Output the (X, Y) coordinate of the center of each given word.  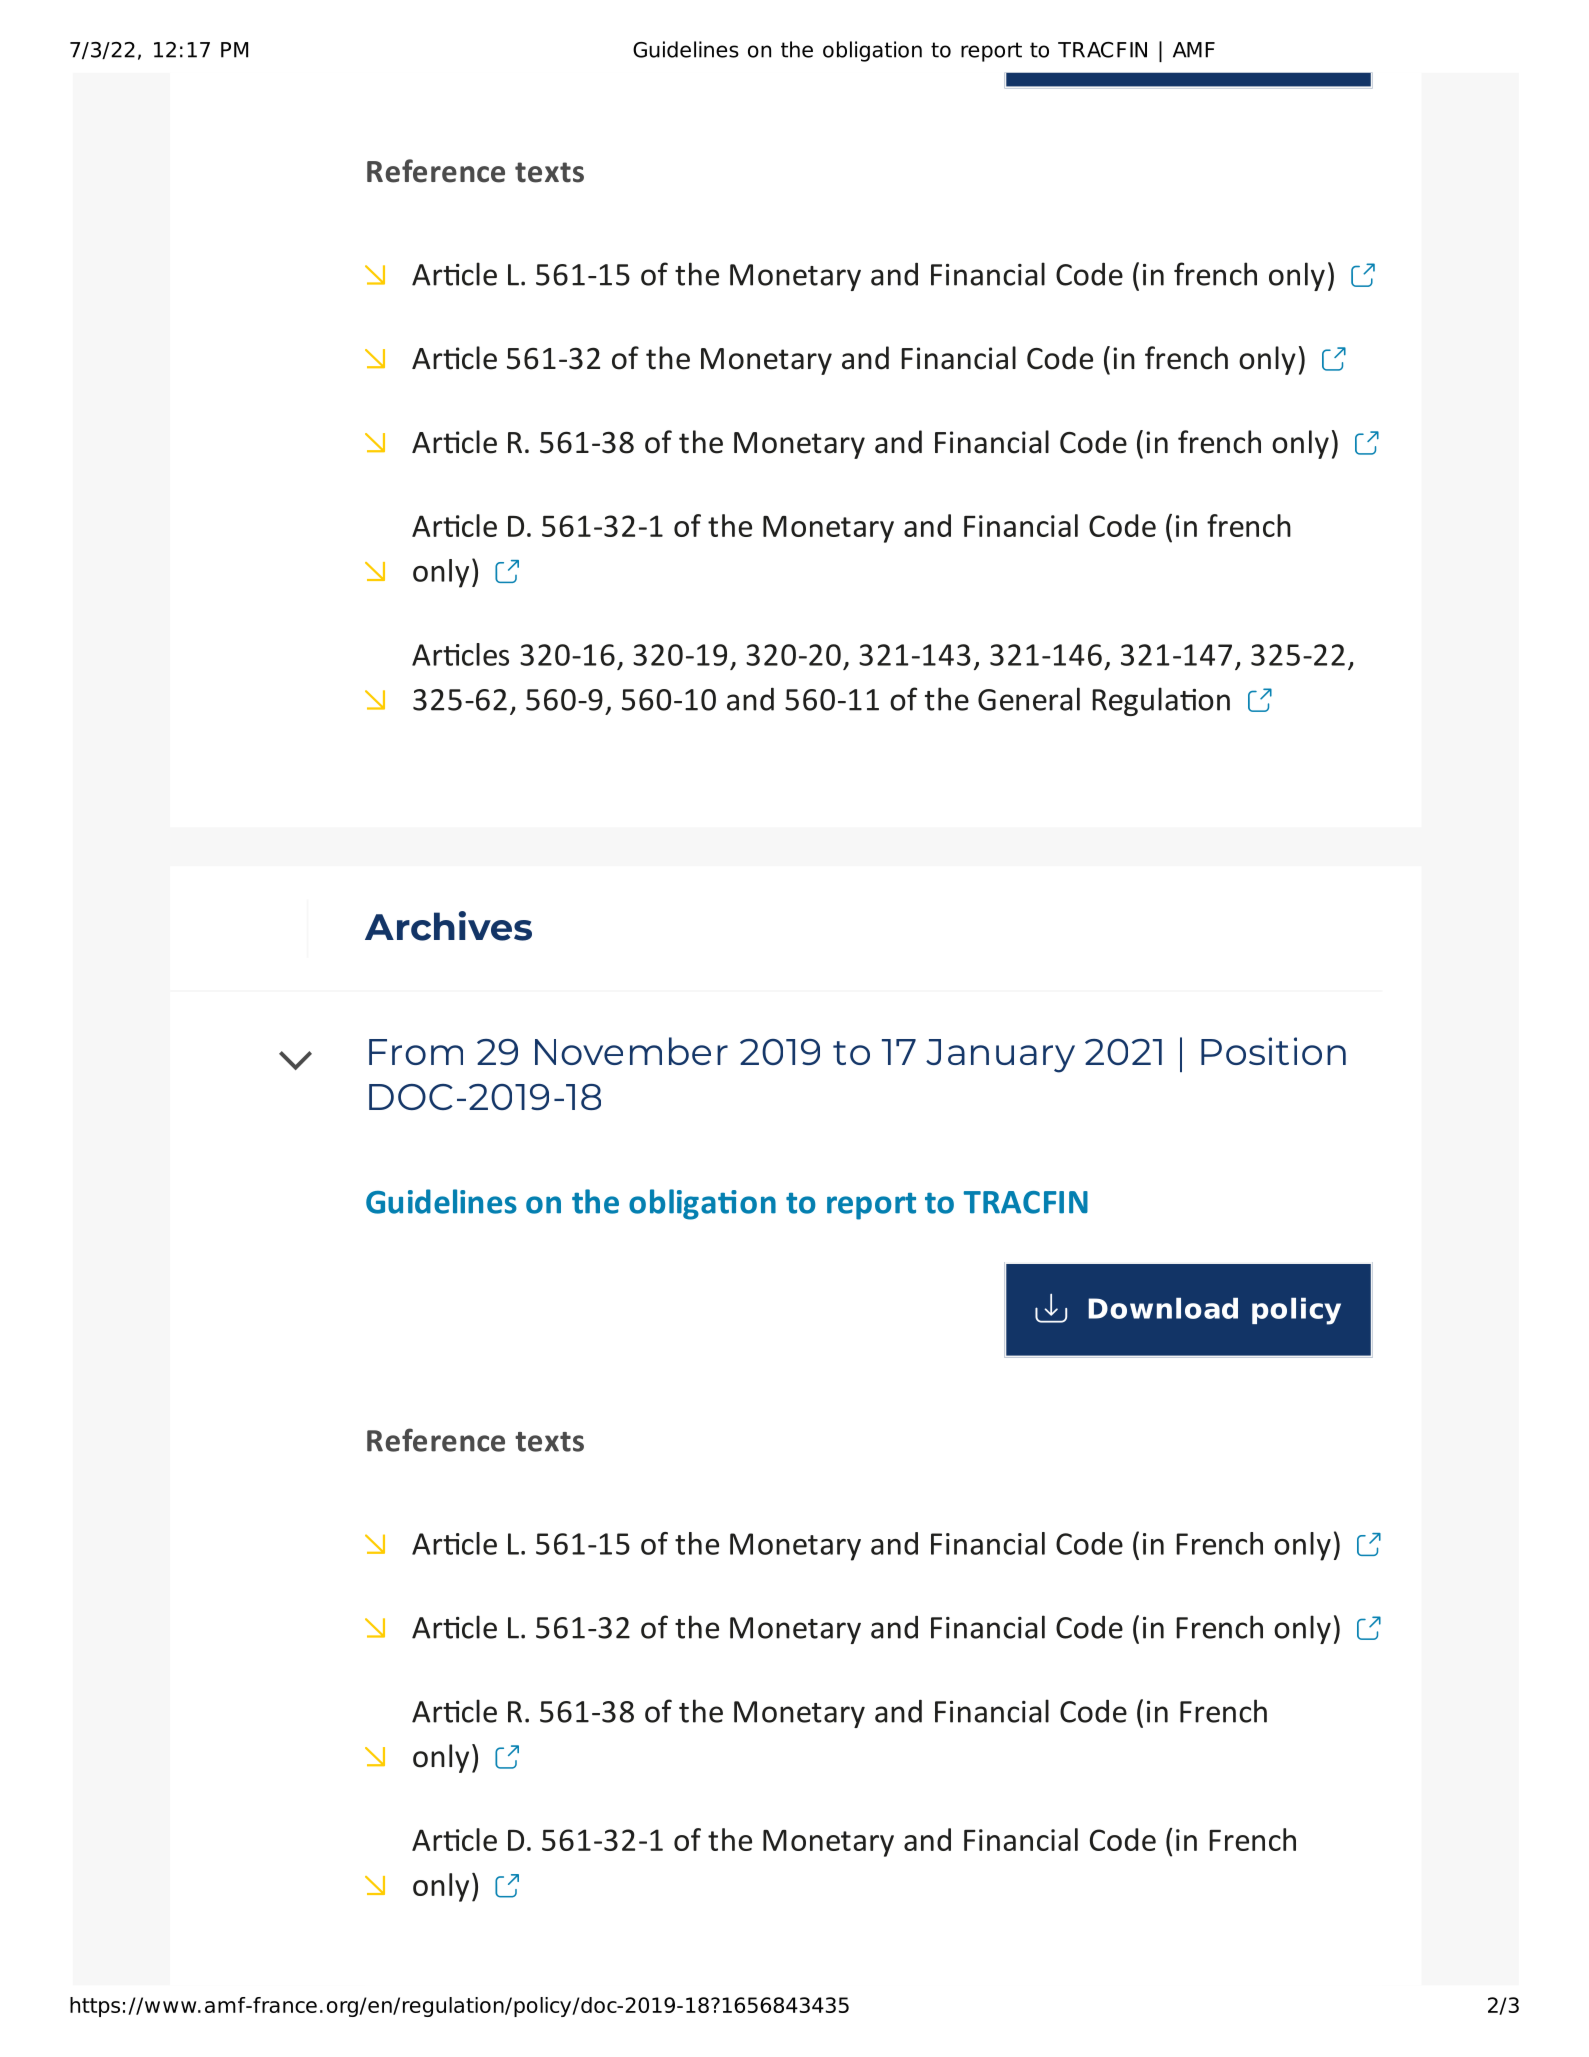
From (416, 1052)
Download (1163, 1308)
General (1029, 699)
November (631, 1051)
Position (1273, 1051)
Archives (448, 926)
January (1000, 1056)
